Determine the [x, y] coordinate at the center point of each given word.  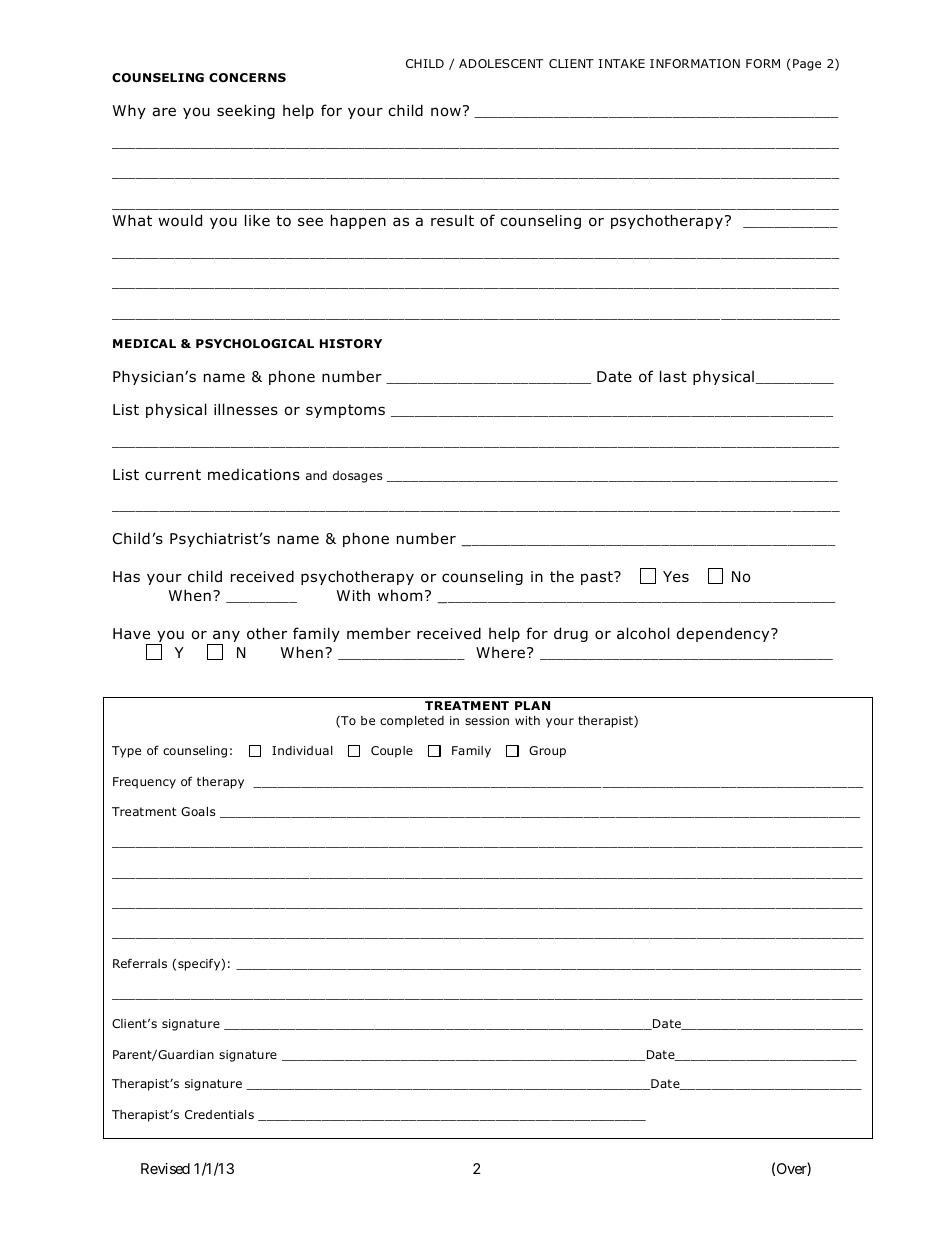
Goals [198, 811]
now [446, 112]
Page [807, 65]
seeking [246, 111]
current [173, 474]
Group [547, 752]
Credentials [219, 1114]
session [487, 720]
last [673, 376]
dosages [358, 477]
